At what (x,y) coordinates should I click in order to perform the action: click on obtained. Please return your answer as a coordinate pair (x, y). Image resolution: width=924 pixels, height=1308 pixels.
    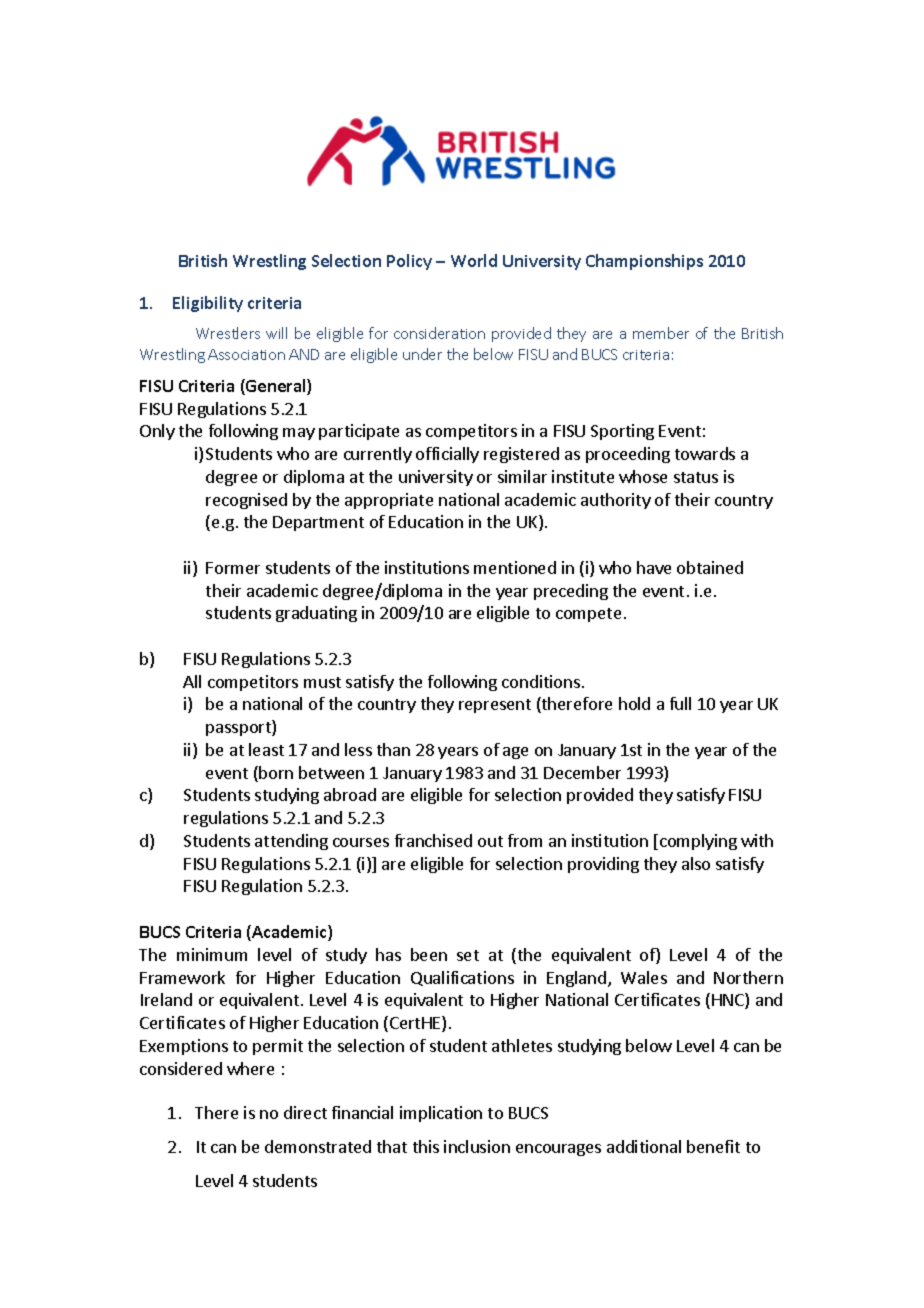
    Looking at the image, I should click on (710, 567).
